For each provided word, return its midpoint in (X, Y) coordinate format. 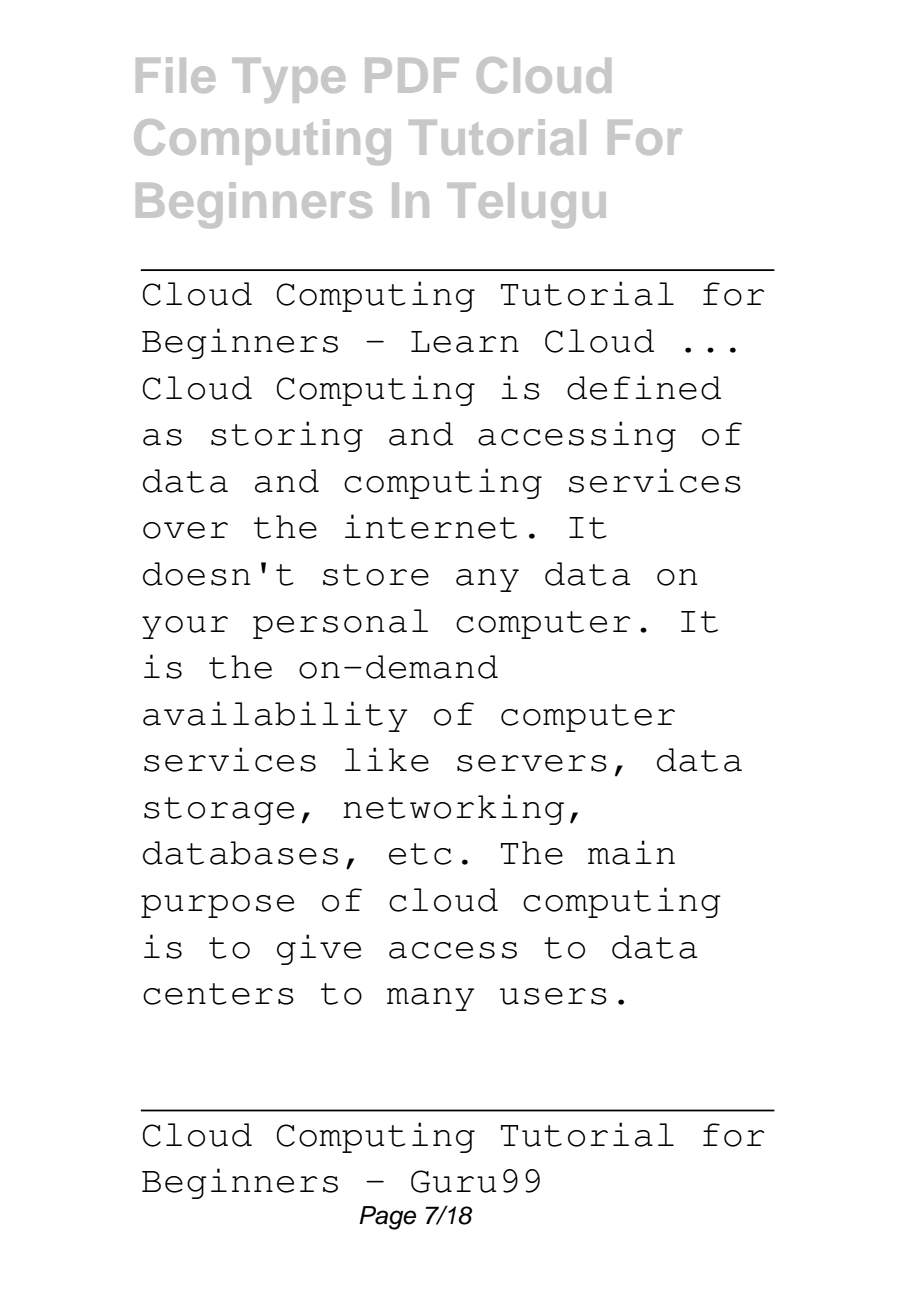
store (376, 575)
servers (532, 763)
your (185, 627)
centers (218, 994)
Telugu (526, 205)
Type (288, 80)
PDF (412, 75)
